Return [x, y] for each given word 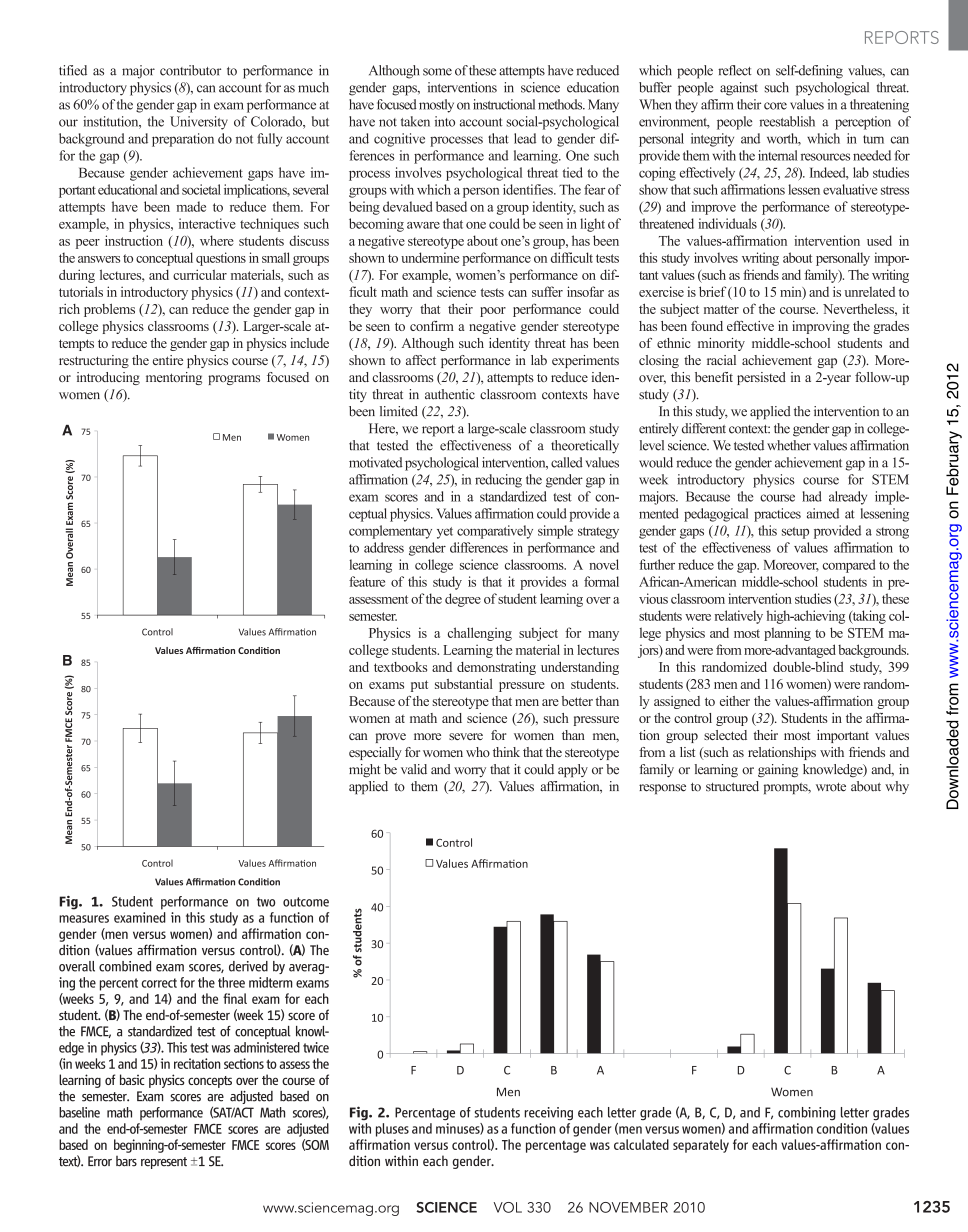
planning [787, 634]
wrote [831, 787]
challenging [480, 634]
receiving [548, 1114]
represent [164, 1163]
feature [367, 581]
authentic [450, 394]
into [445, 121]
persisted [761, 378]
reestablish [787, 121]
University [199, 123]
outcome [306, 902]
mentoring [174, 378]
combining [807, 1113]
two [266, 902]
